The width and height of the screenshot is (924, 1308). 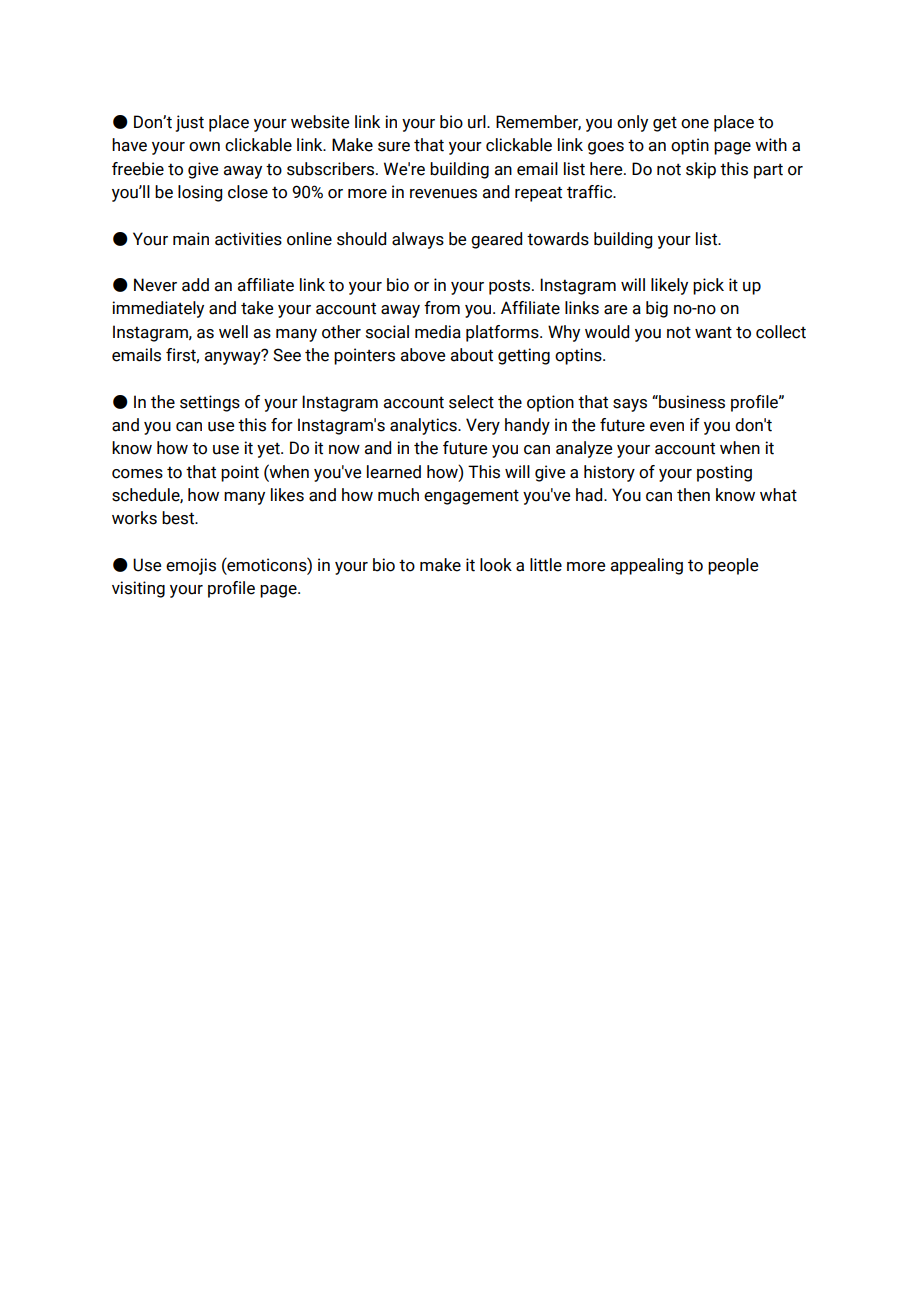 I want to click on business, so click(x=691, y=402).
